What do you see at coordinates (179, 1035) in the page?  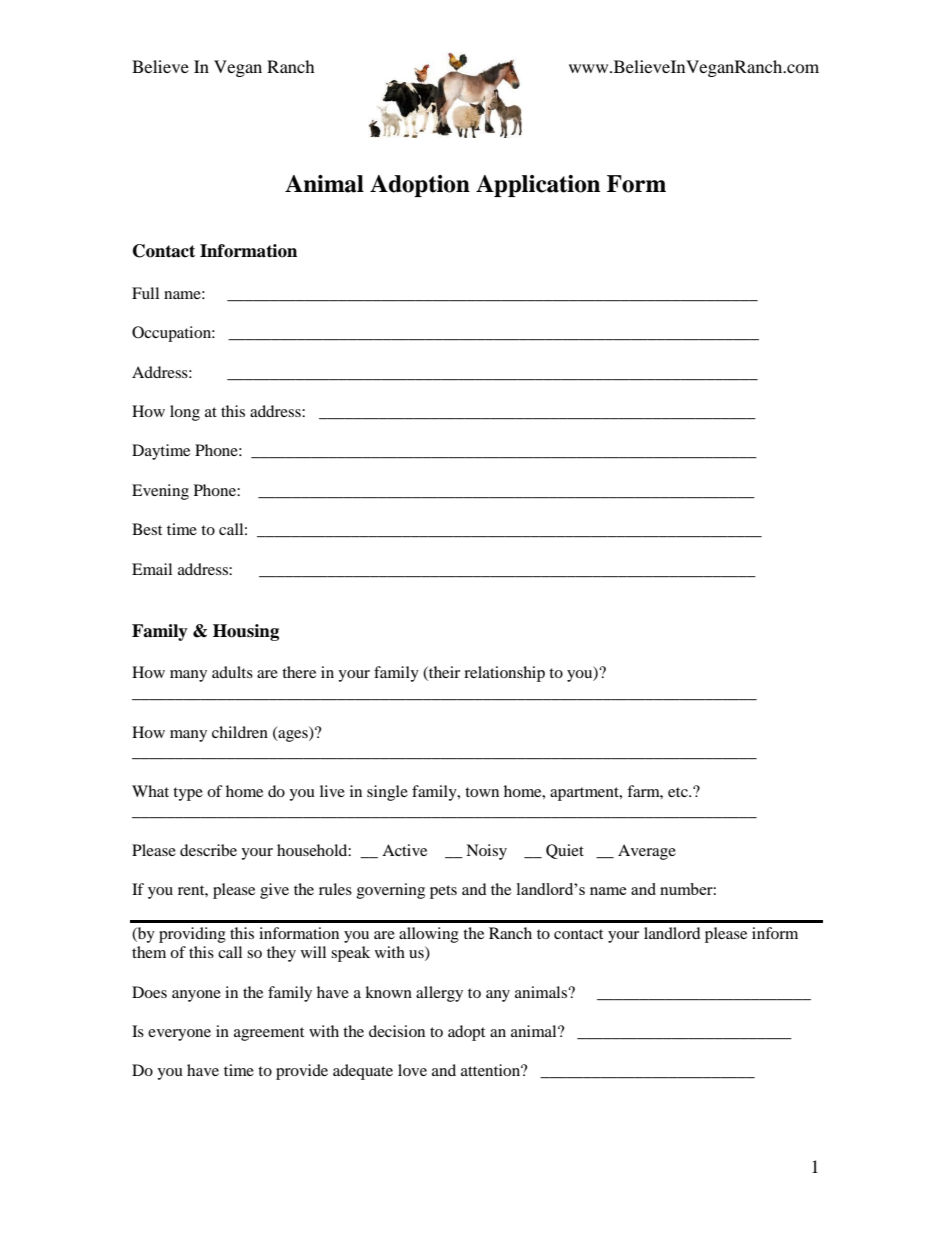 I see `everyone` at bounding box center [179, 1035].
